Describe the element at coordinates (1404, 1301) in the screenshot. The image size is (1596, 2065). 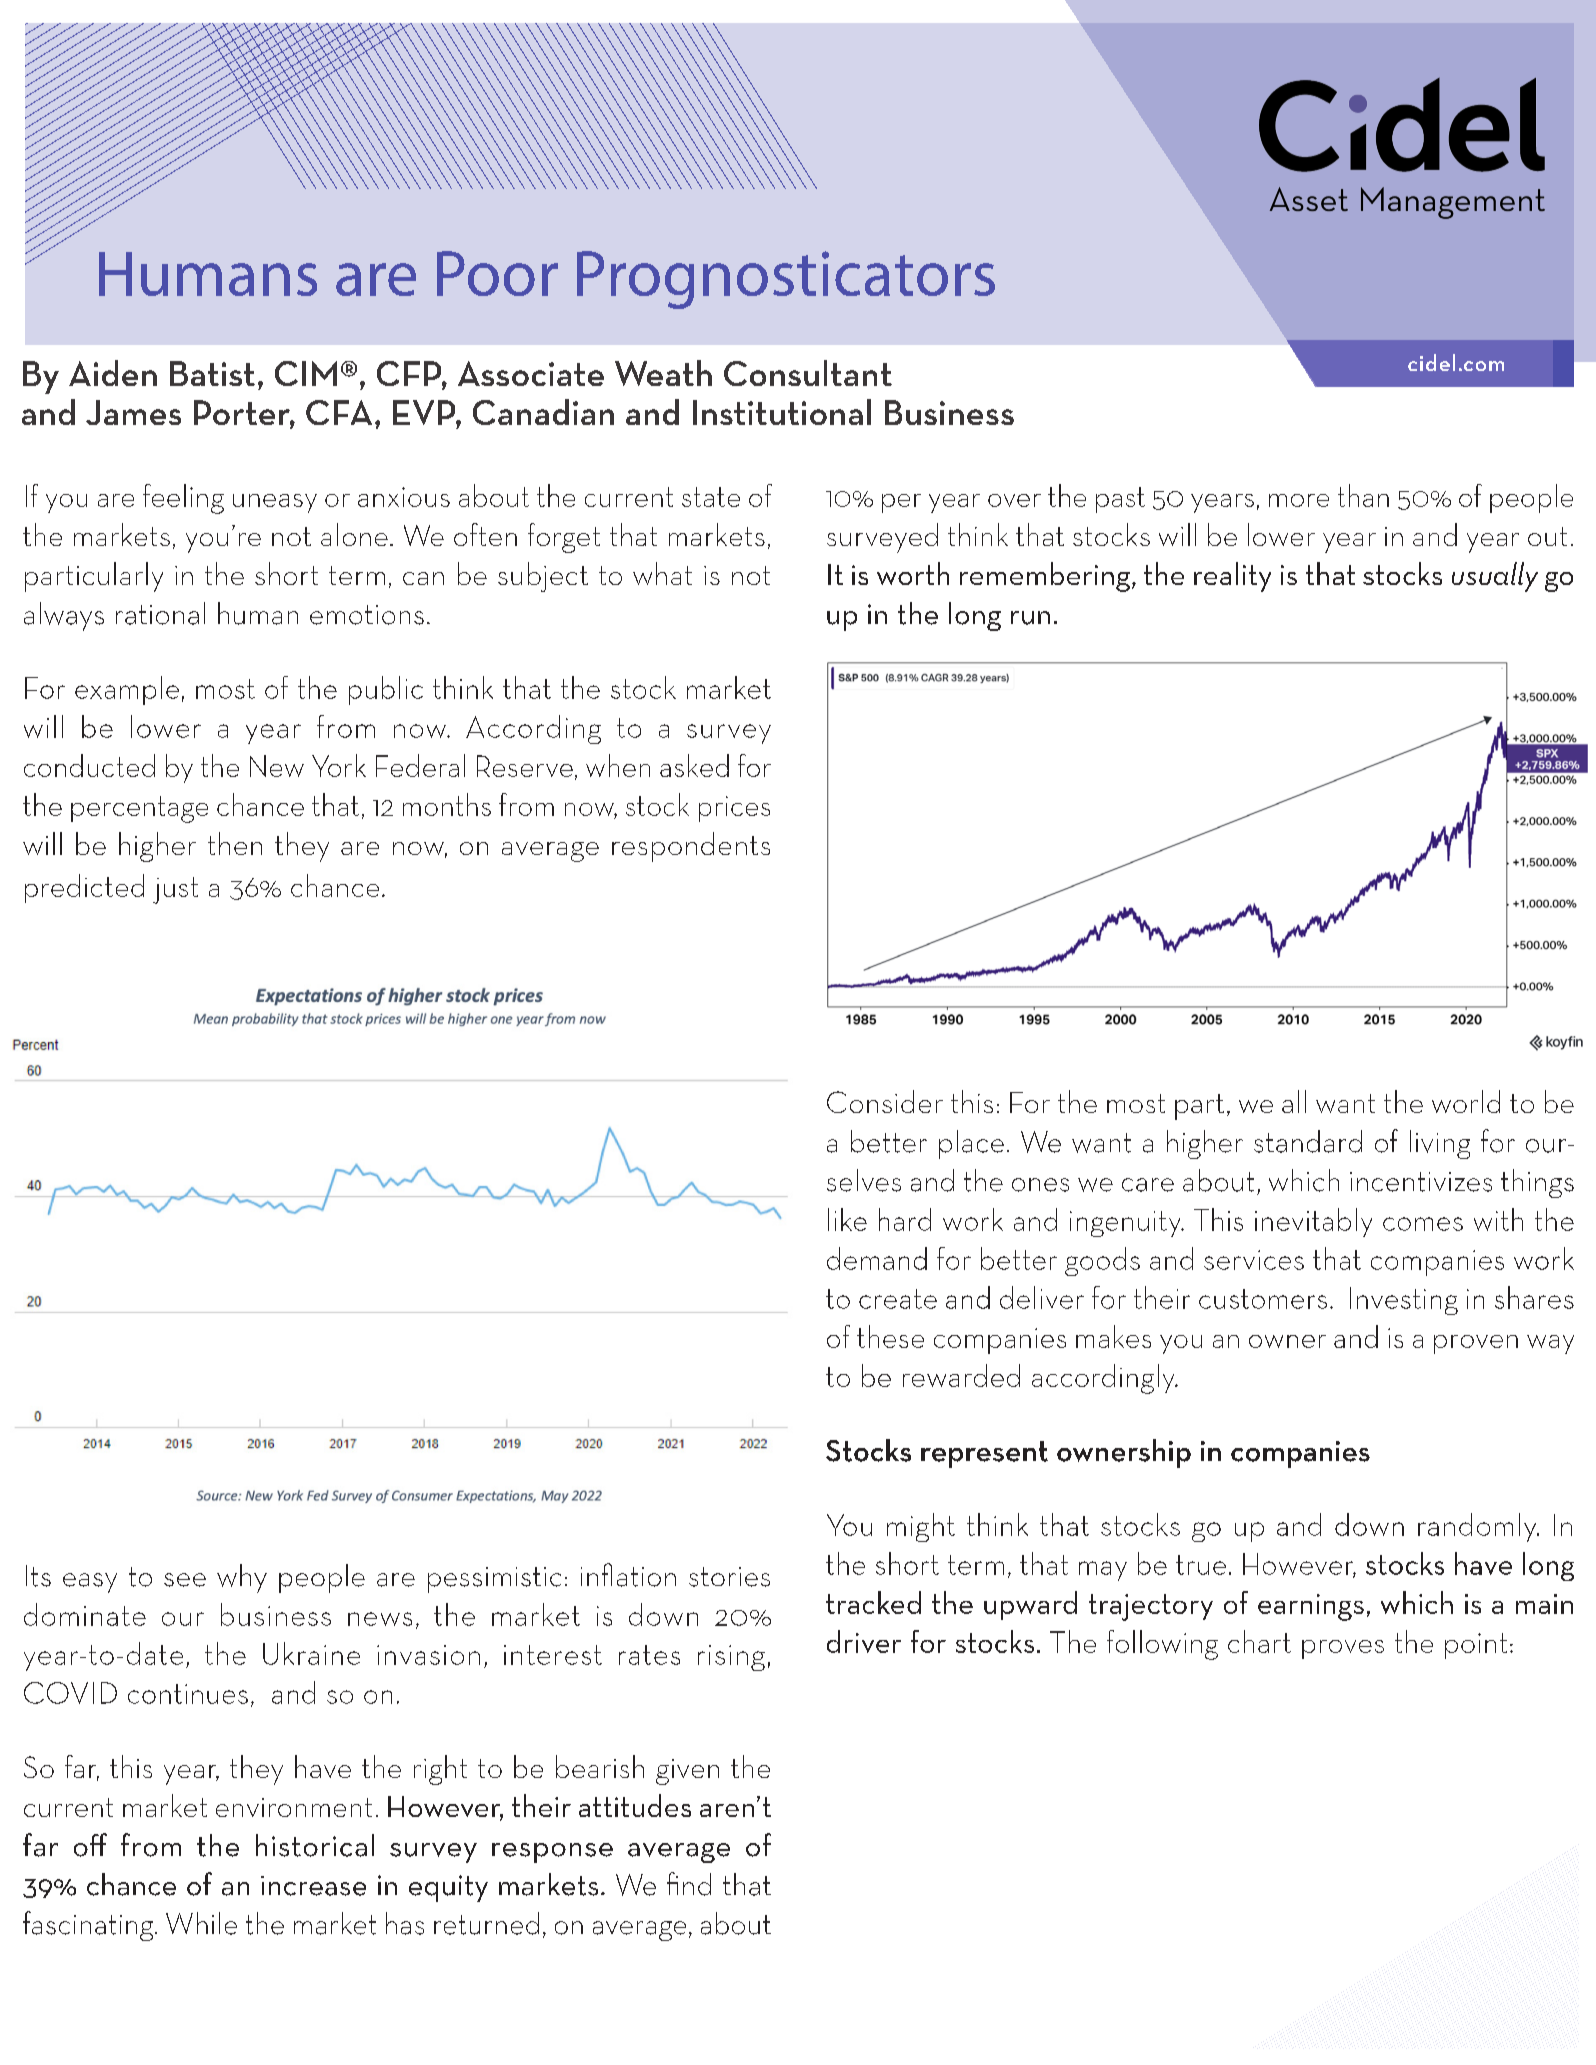
I see `Investing` at that location.
